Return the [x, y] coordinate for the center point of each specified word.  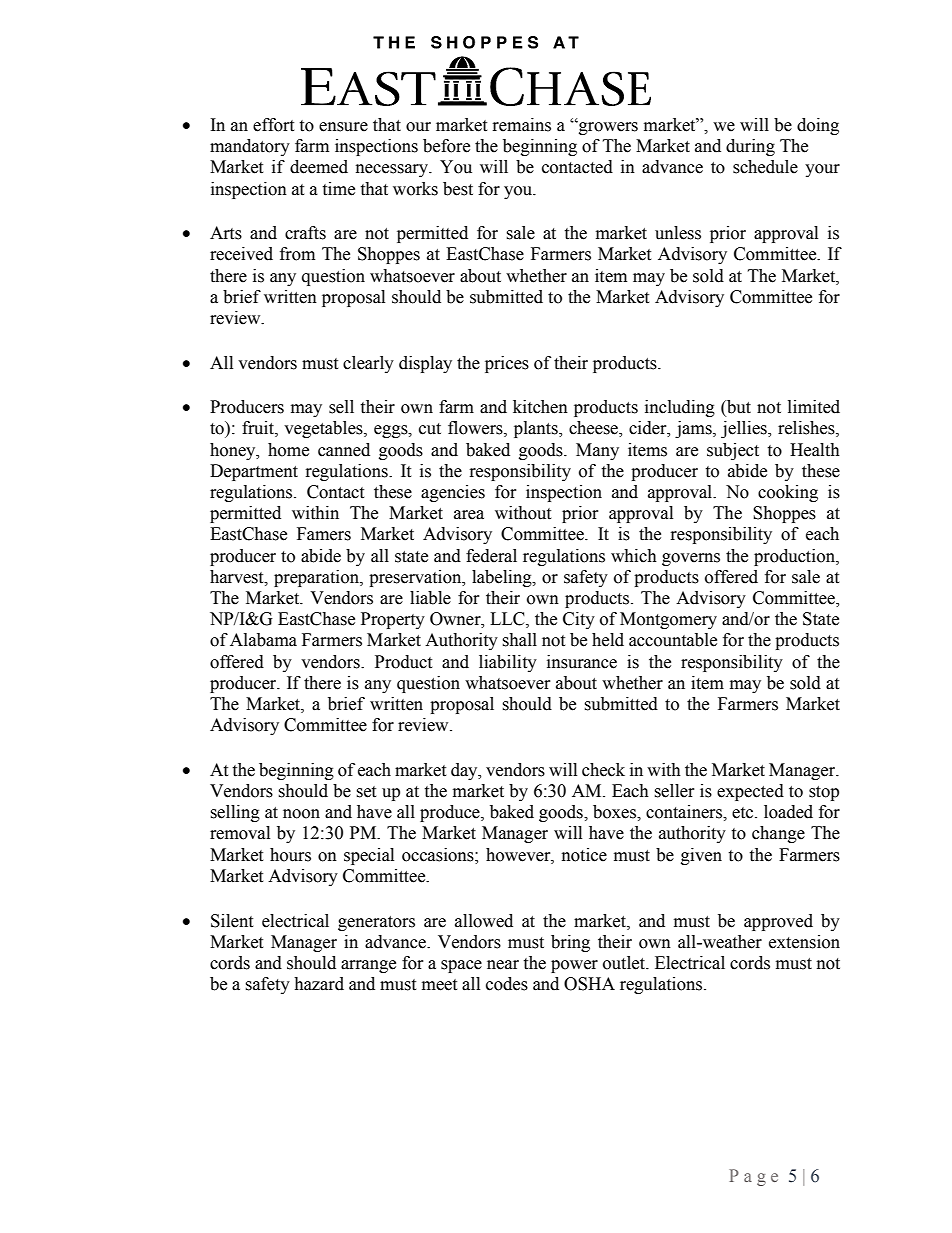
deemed [319, 167]
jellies [745, 429]
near [503, 965]
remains [522, 125]
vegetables [324, 429]
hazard [319, 984]
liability [508, 663]
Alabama [263, 640]
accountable [673, 640]
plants [537, 429]
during [750, 147]
